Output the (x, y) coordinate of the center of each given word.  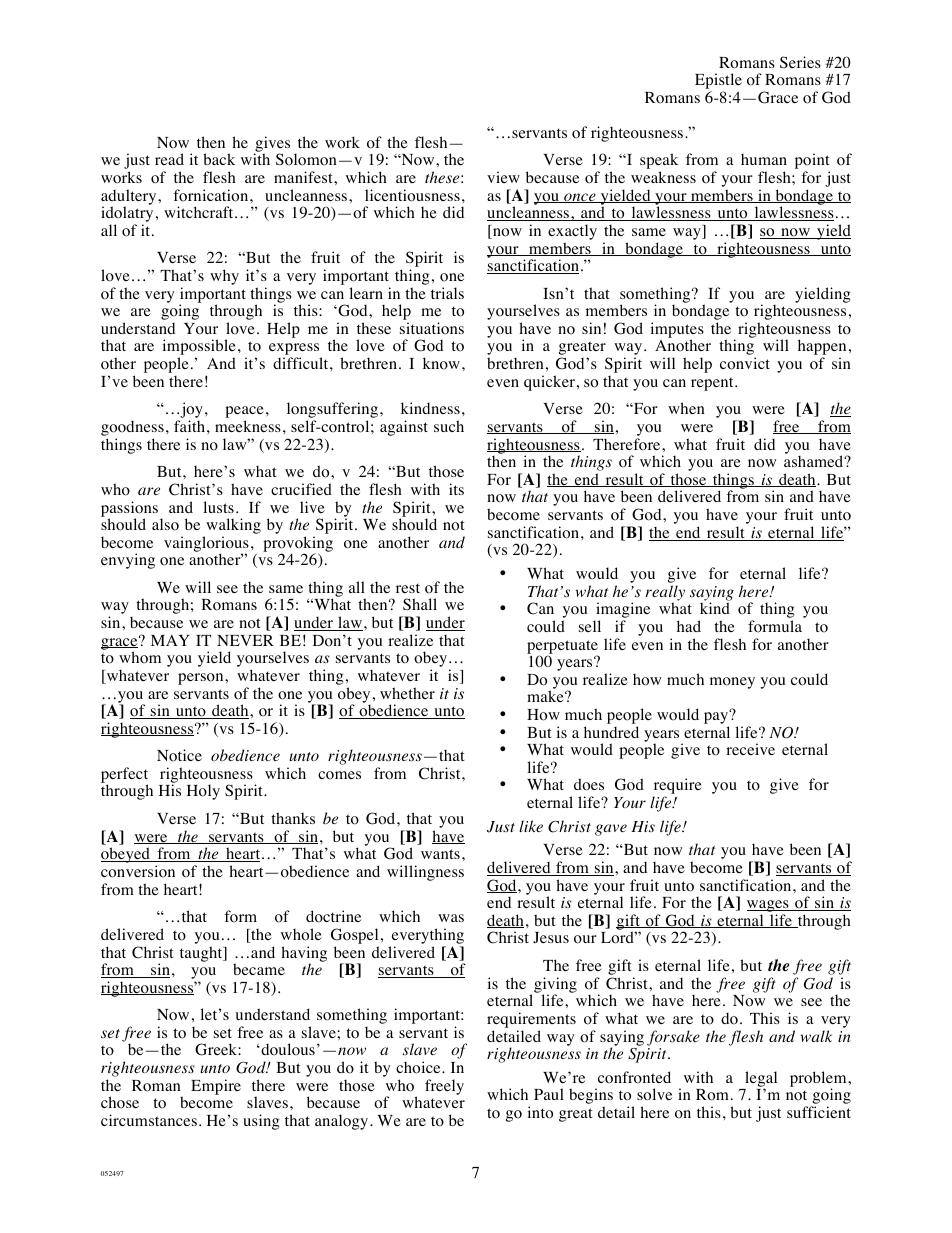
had (689, 626)
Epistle (718, 82)
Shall (420, 604)
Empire (216, 1087)
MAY (170, 640)
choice (419, 1067)
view (503, 177)
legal (761, 1080)
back (219, 159)
